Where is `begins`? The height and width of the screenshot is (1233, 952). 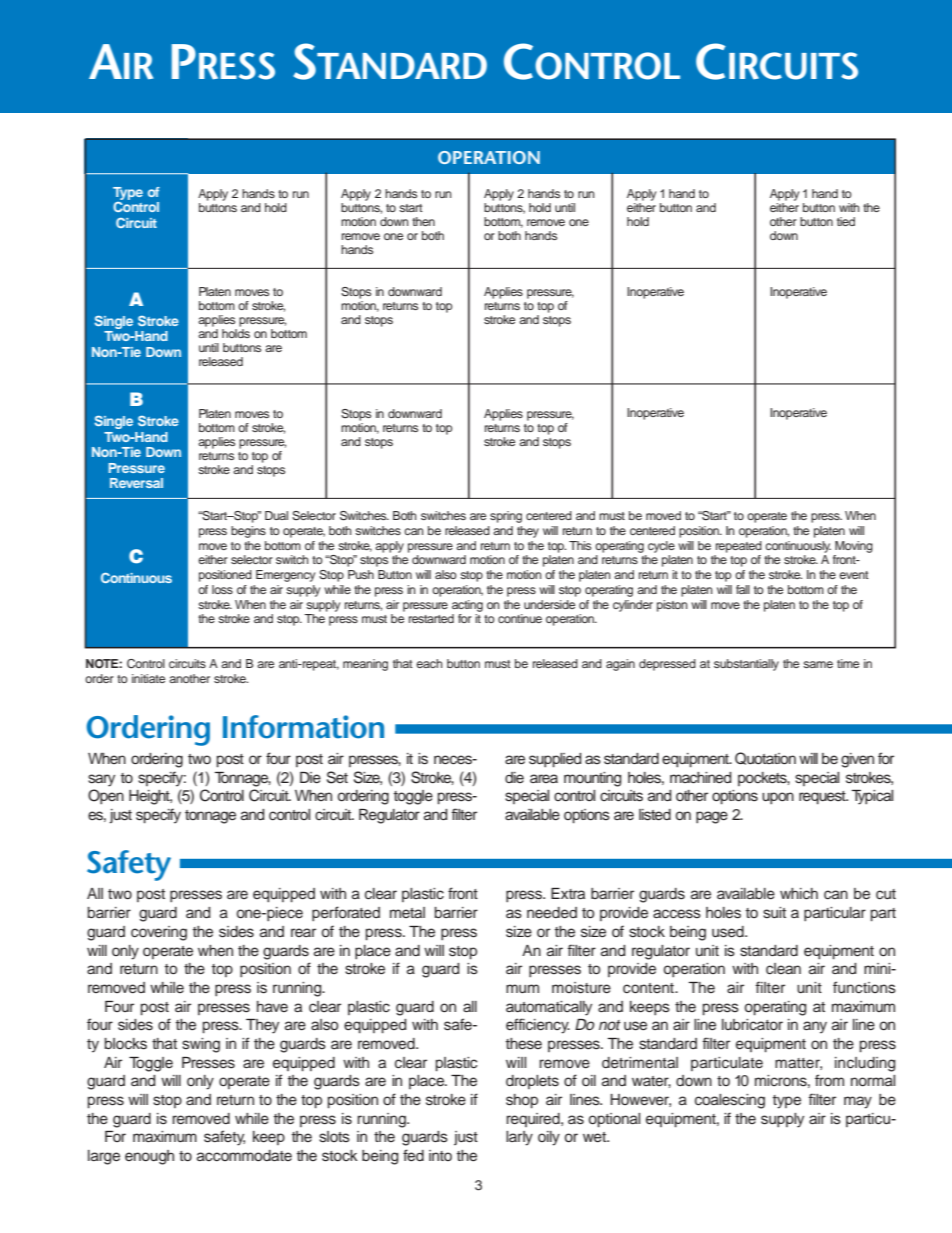
begins is located at coordinates (248, 532).
